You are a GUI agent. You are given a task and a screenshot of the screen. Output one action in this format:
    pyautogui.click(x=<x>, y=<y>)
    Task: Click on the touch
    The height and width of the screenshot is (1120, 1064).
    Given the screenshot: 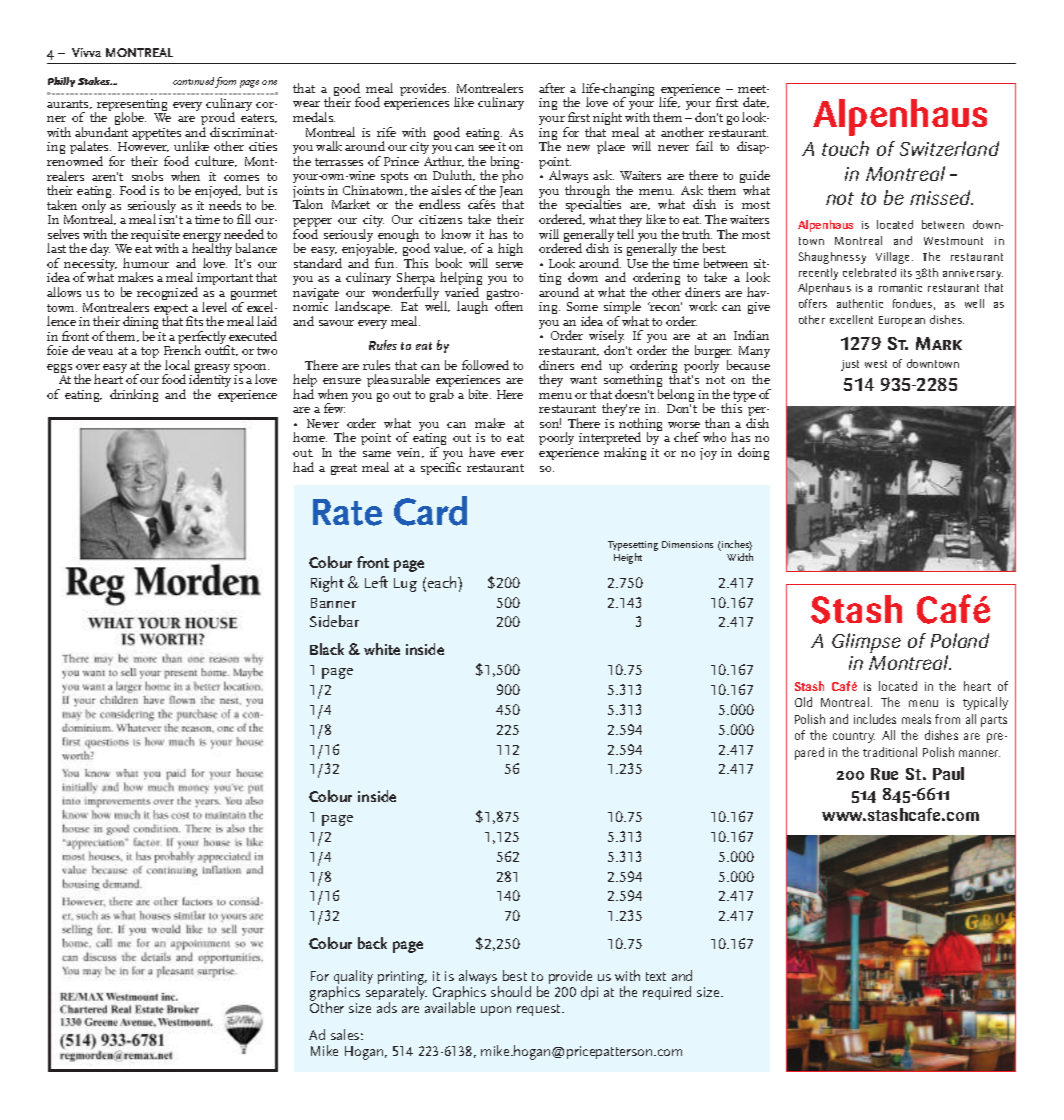 What is the action you would take?
    pyautogui.click(x=845, y=148)
